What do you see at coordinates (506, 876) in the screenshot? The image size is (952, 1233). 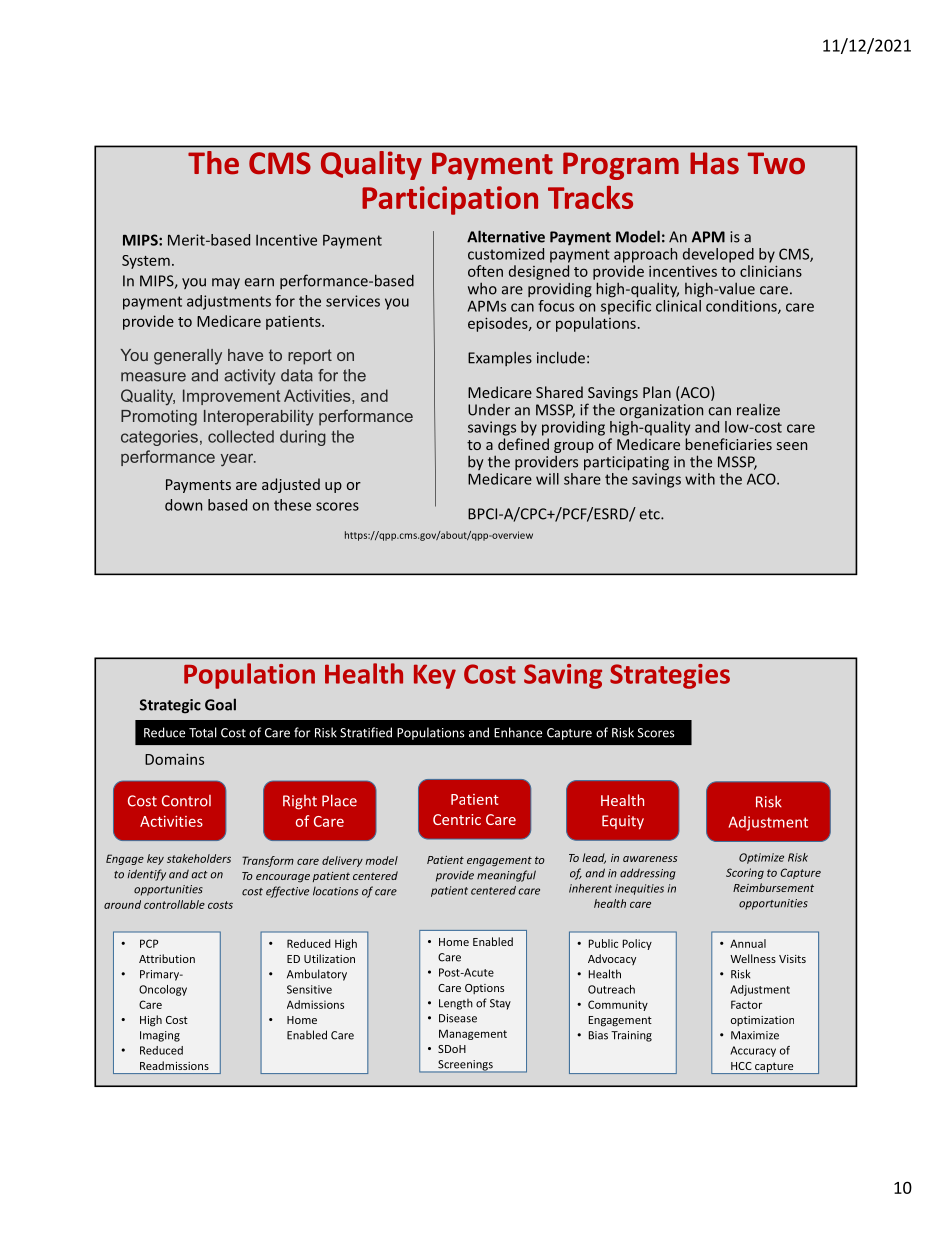 I see `meaningful` at bounding box center [506, 876].
